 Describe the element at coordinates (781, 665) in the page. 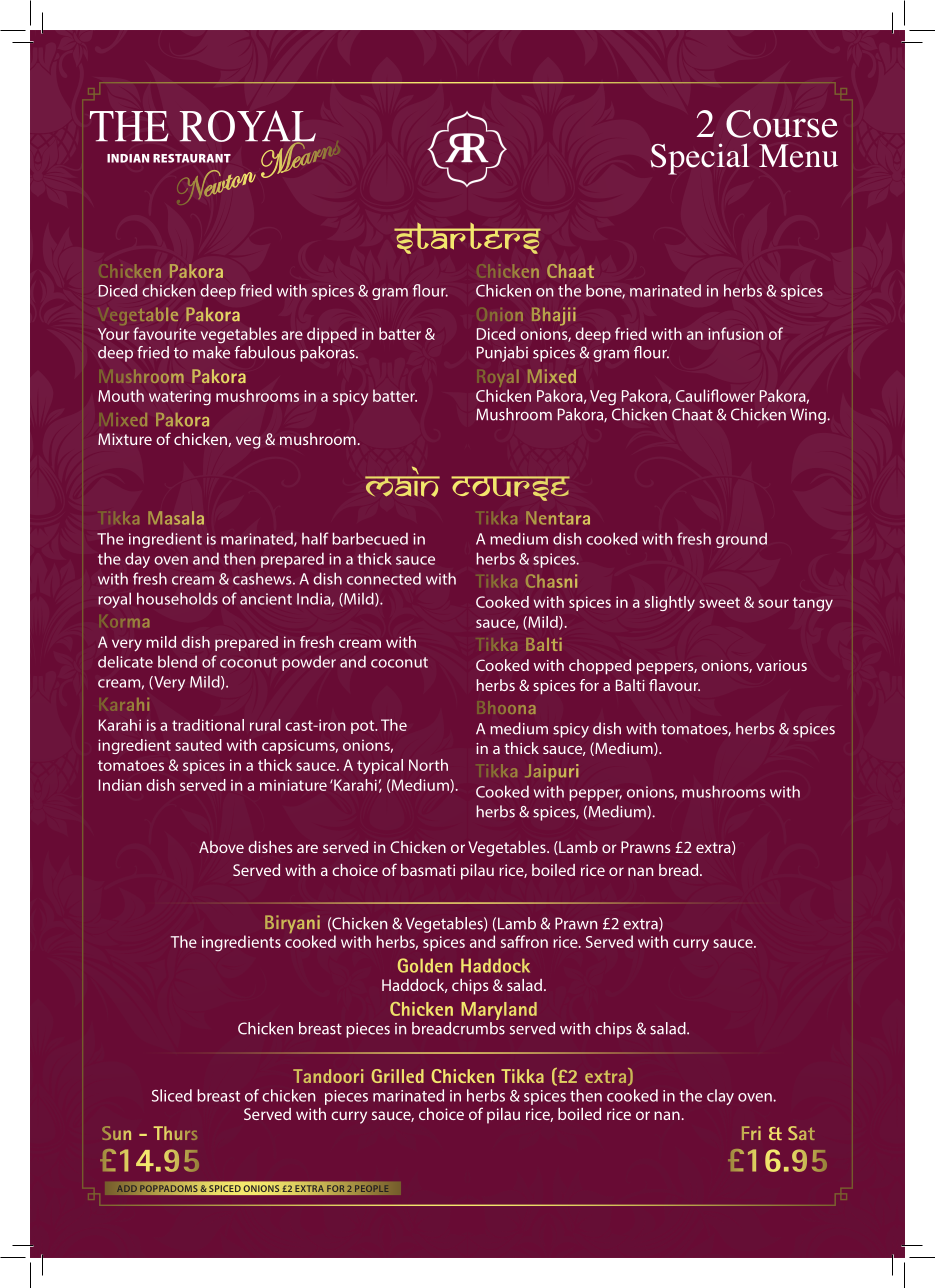

I see `various` at that location.
